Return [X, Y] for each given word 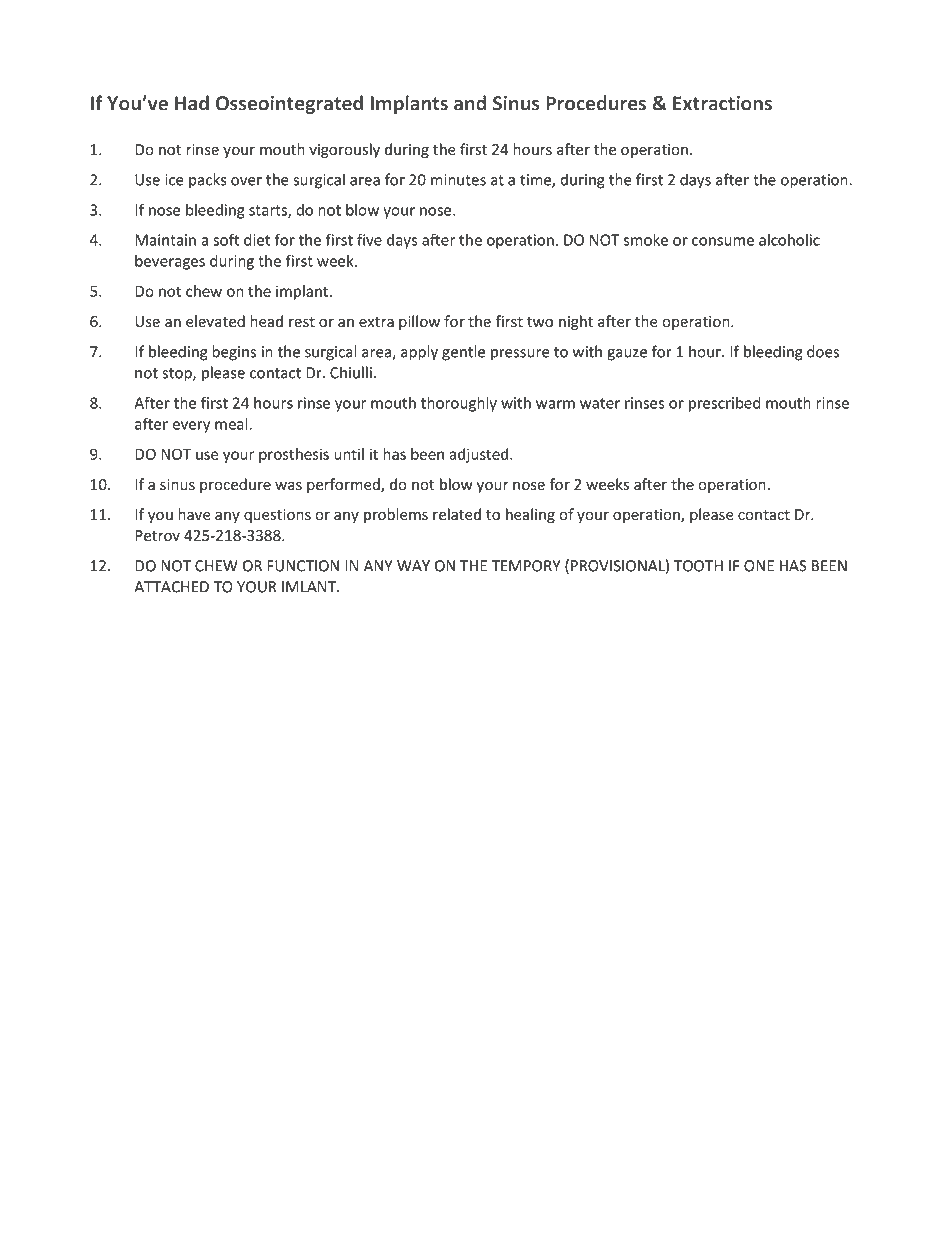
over [246, 181]
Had [192, 103]
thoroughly [459, 404]
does [823, 351]
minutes [458, 180]
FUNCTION [303, 566]
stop [178, 375]
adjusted [480, 455]
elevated [215, 321]
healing [530, 515]
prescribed [725, 404]
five [369, 239]
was [288, 486]
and [470, 103]
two [540, 322]
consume [723, 241]
